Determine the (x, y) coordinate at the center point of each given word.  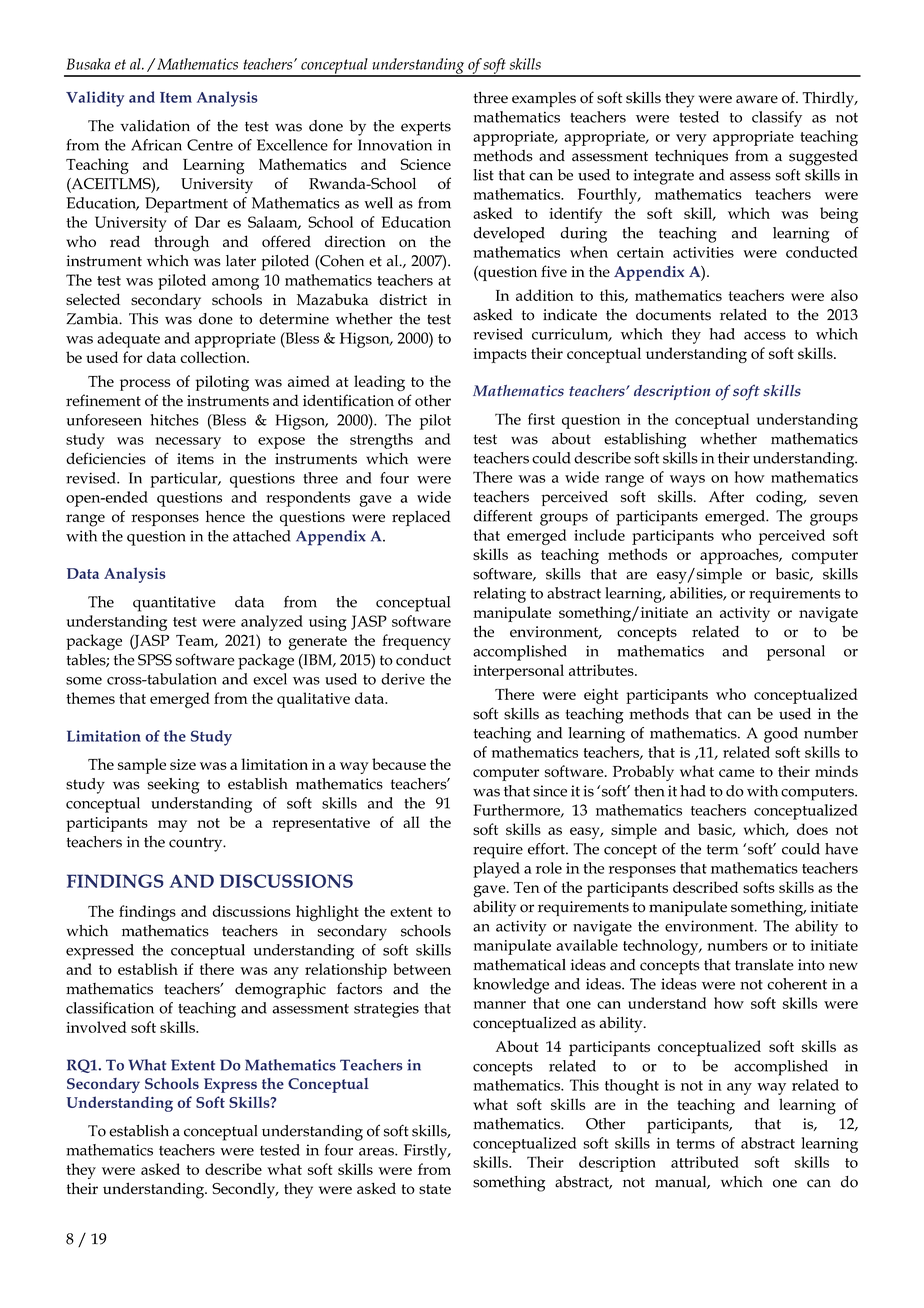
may (172, 826)
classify (777, 119)
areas (377, 1152)
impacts (500, 355)
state (435, 1189)
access (765, 336)
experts (426, 128)
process (145, 385)
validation (155, 126)
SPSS (155, 660)
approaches (740, 556)
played (496, 870)
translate (764, 965)
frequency (416, 642)
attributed (705, 1162)
